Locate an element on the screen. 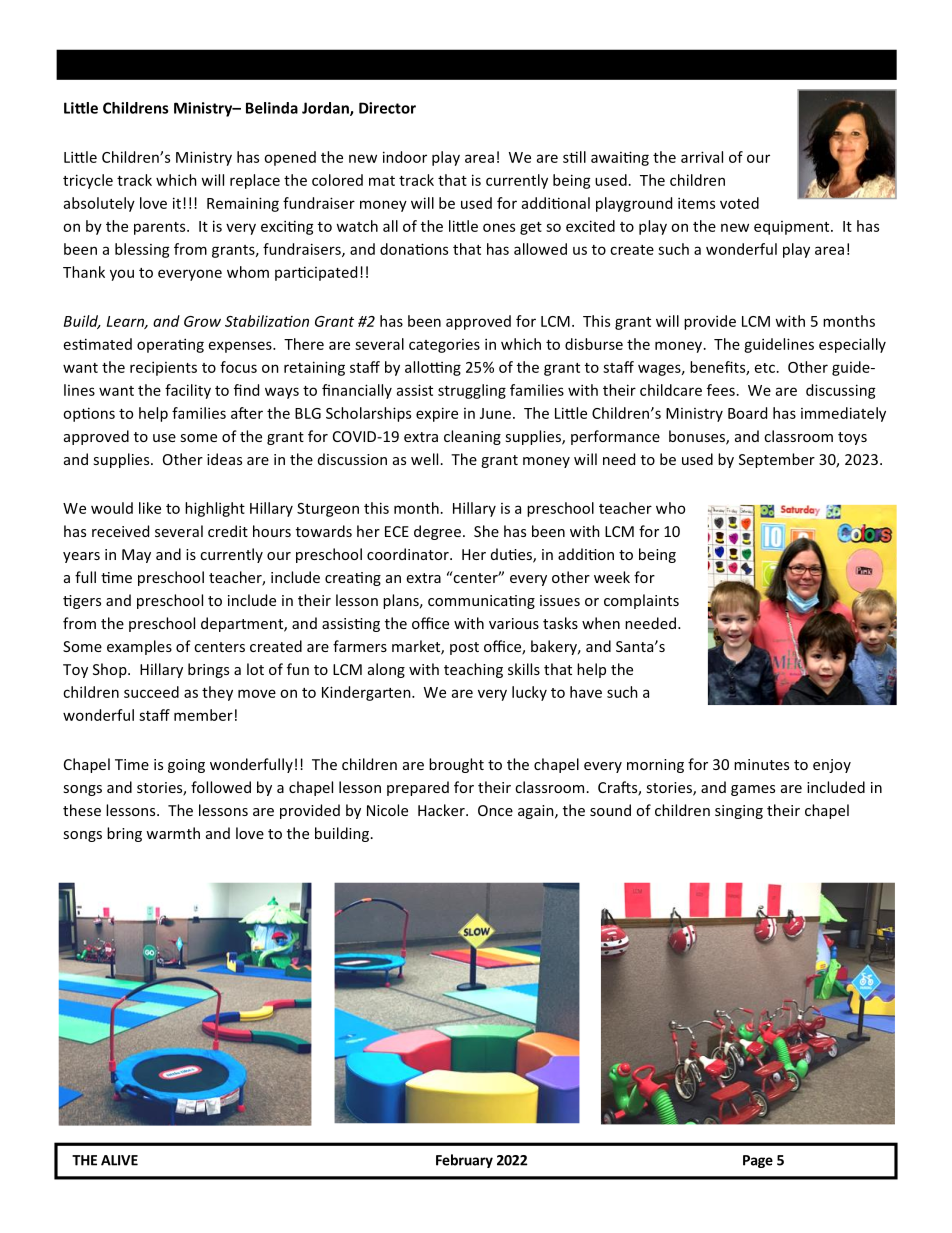 The width and height of the screenshot is (952, 1233). arrival is located at coordinates (702, 157).
